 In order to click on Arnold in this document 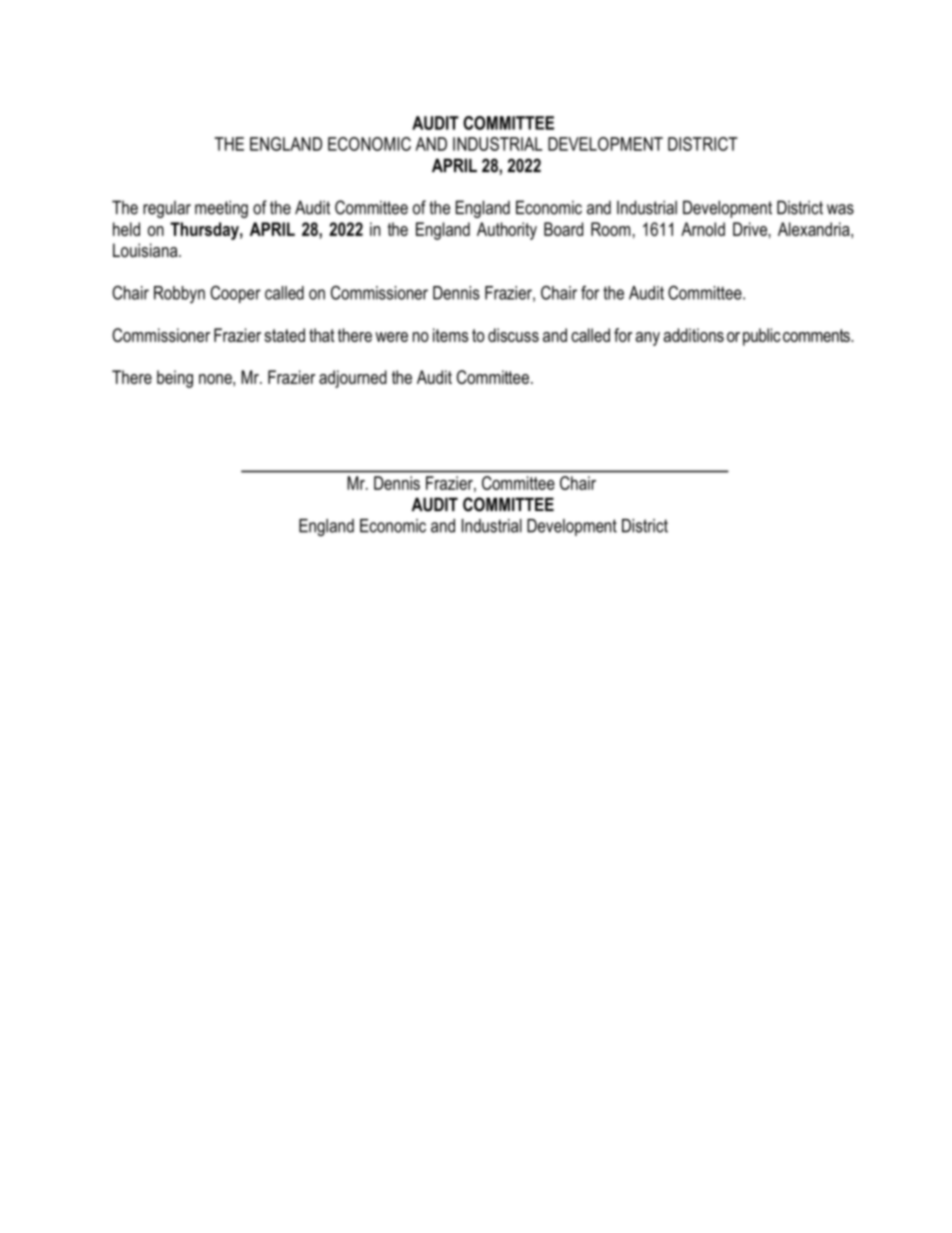, I will do `click(703, 229)`.
